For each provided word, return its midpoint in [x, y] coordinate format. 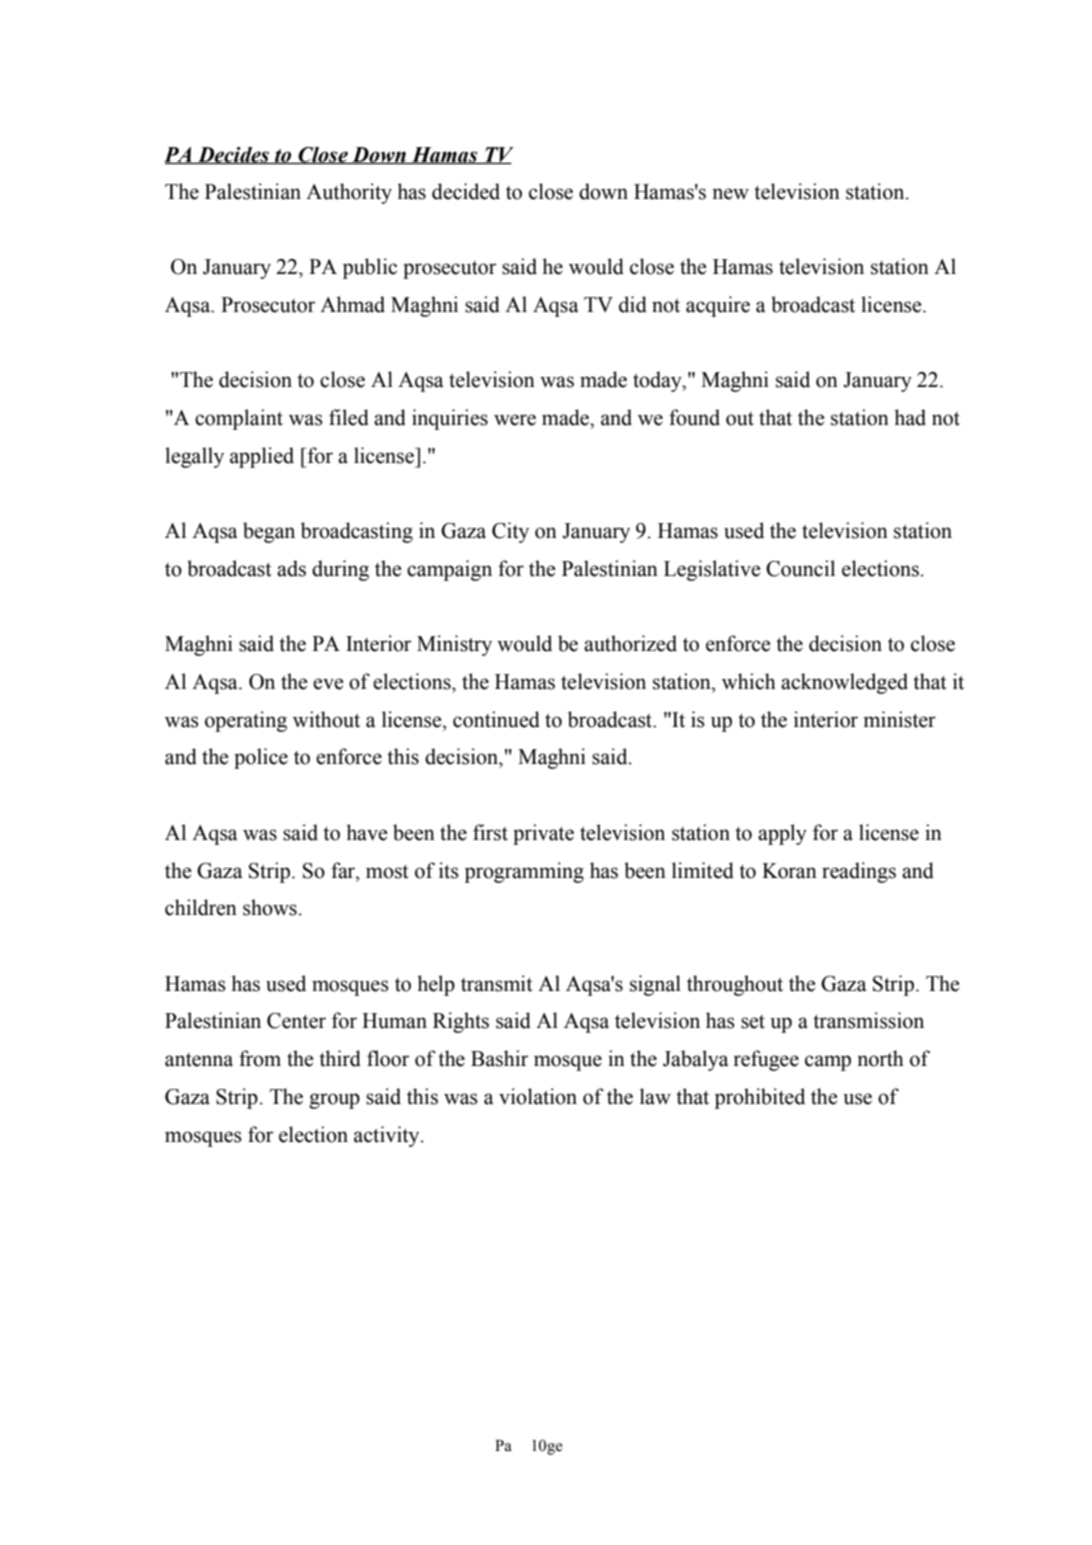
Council [800, 568]
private [543, 834]
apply [782, 834]
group [334, 1101]
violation [538, 1096]
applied [262, 457]
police [261, 758]
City [510, 532]
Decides [233, 155]
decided [466, 191]
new [730, 194]
